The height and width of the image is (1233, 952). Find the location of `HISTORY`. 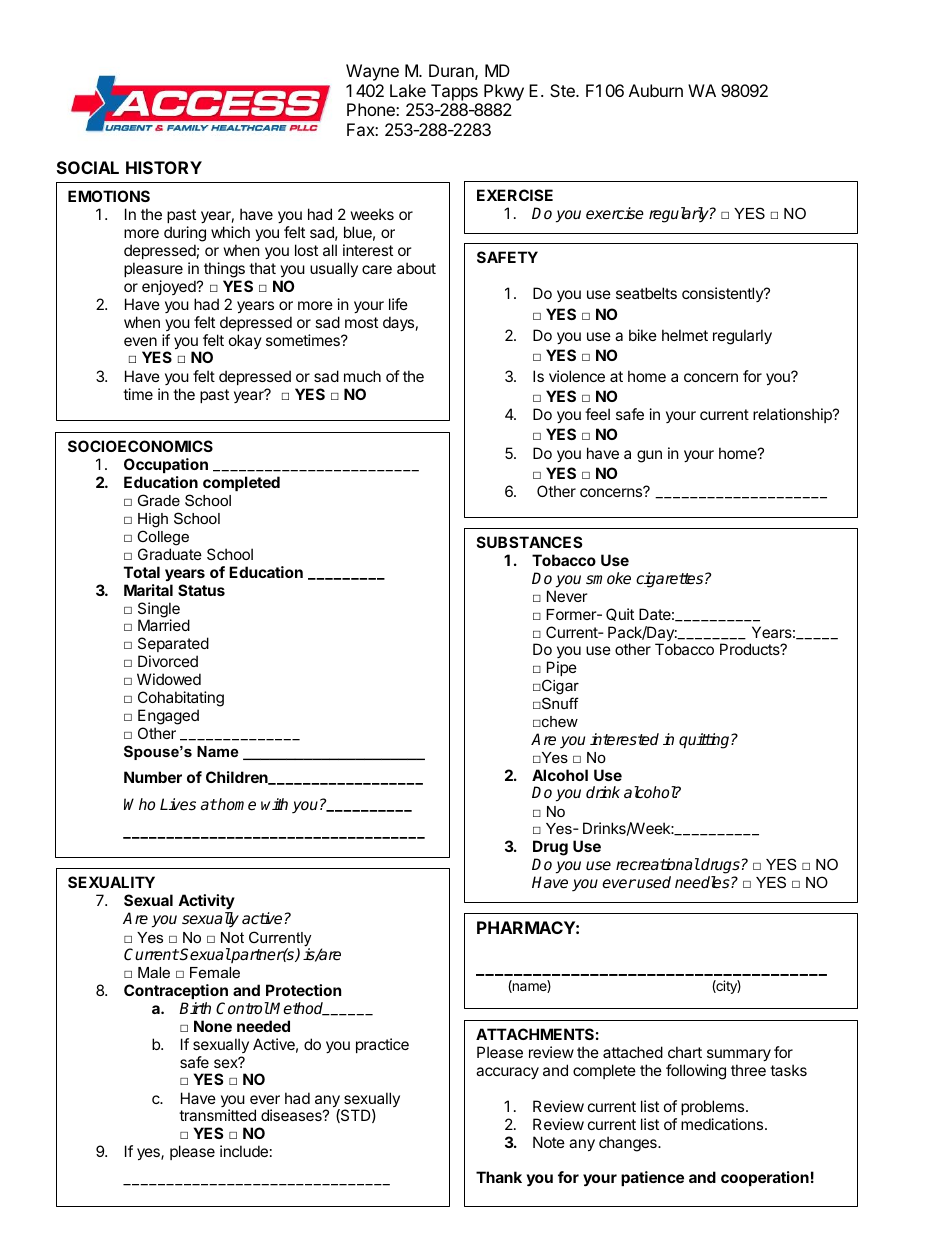

HISTORY is located at coordinates (164, 167).
